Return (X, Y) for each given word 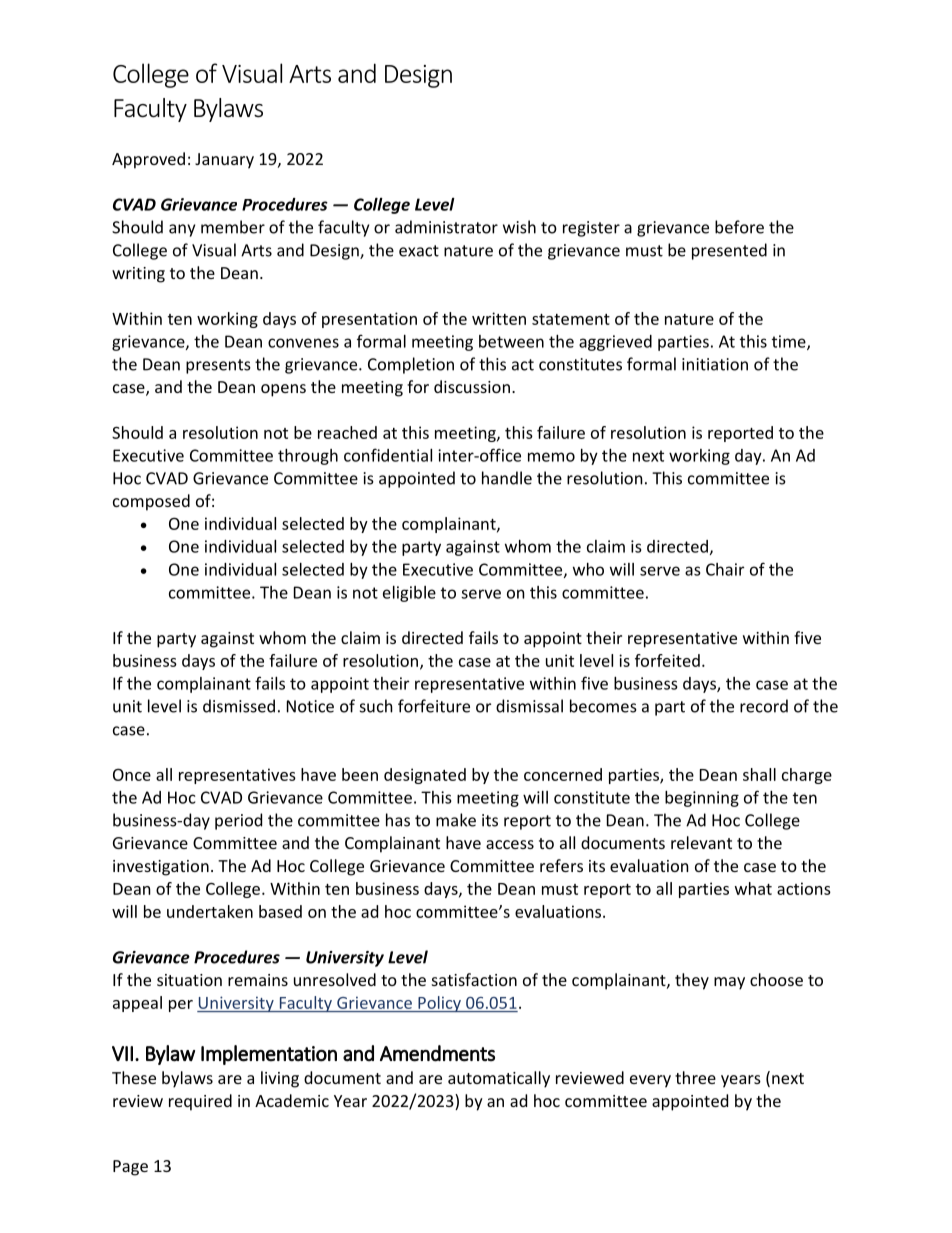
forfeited (667, 660)
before (739, 227)
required (200, 1102)
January (224, 161)
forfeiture (434, 706)
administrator (446, 227)
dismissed (239, 706)
